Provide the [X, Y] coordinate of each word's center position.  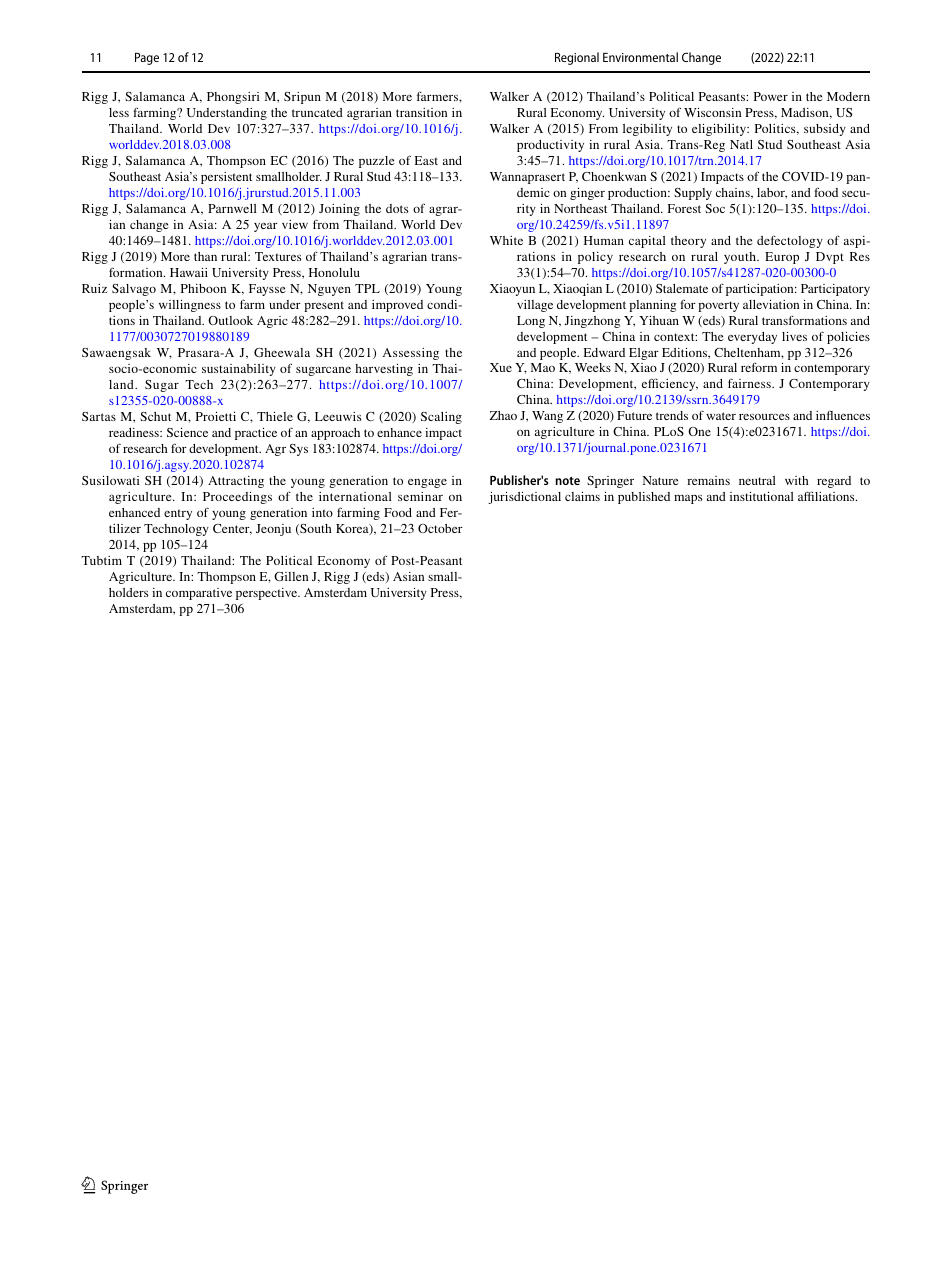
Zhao [503, 415]
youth [741, 258]
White [506, 240]
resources [764, 416]
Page [147, 58]
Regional [577, 58]
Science [187, 432]
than [205, 256]
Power [771, 96]
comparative [199, 594]
